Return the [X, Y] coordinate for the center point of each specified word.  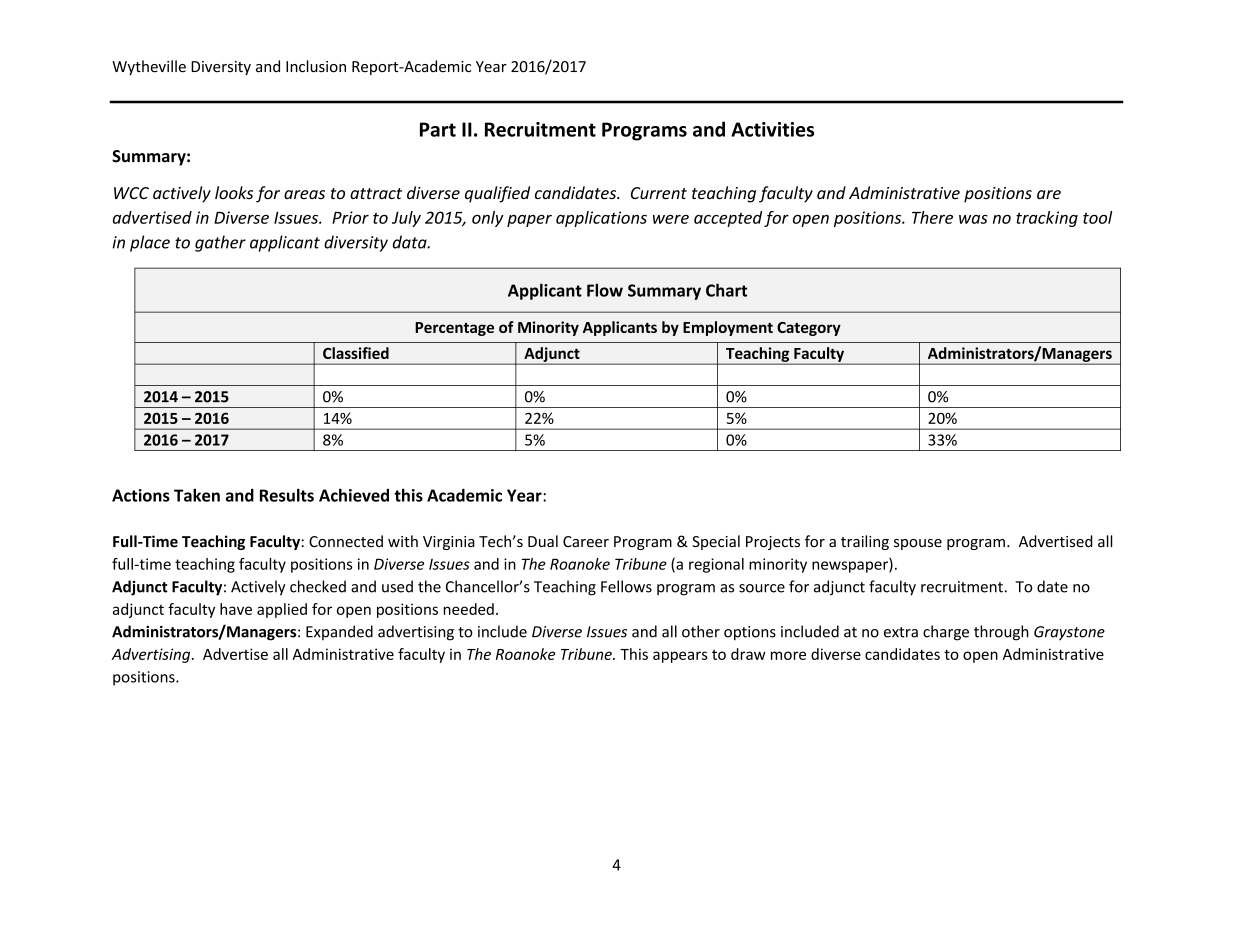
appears [680, 657]
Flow [605, 290]
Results [287, 495]
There [932, 217]
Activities [772, 129]
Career [586, 542]
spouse [918, 544]
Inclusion [316, 66]
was [973, 219]
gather [220, 243]
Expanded [339, 632]
